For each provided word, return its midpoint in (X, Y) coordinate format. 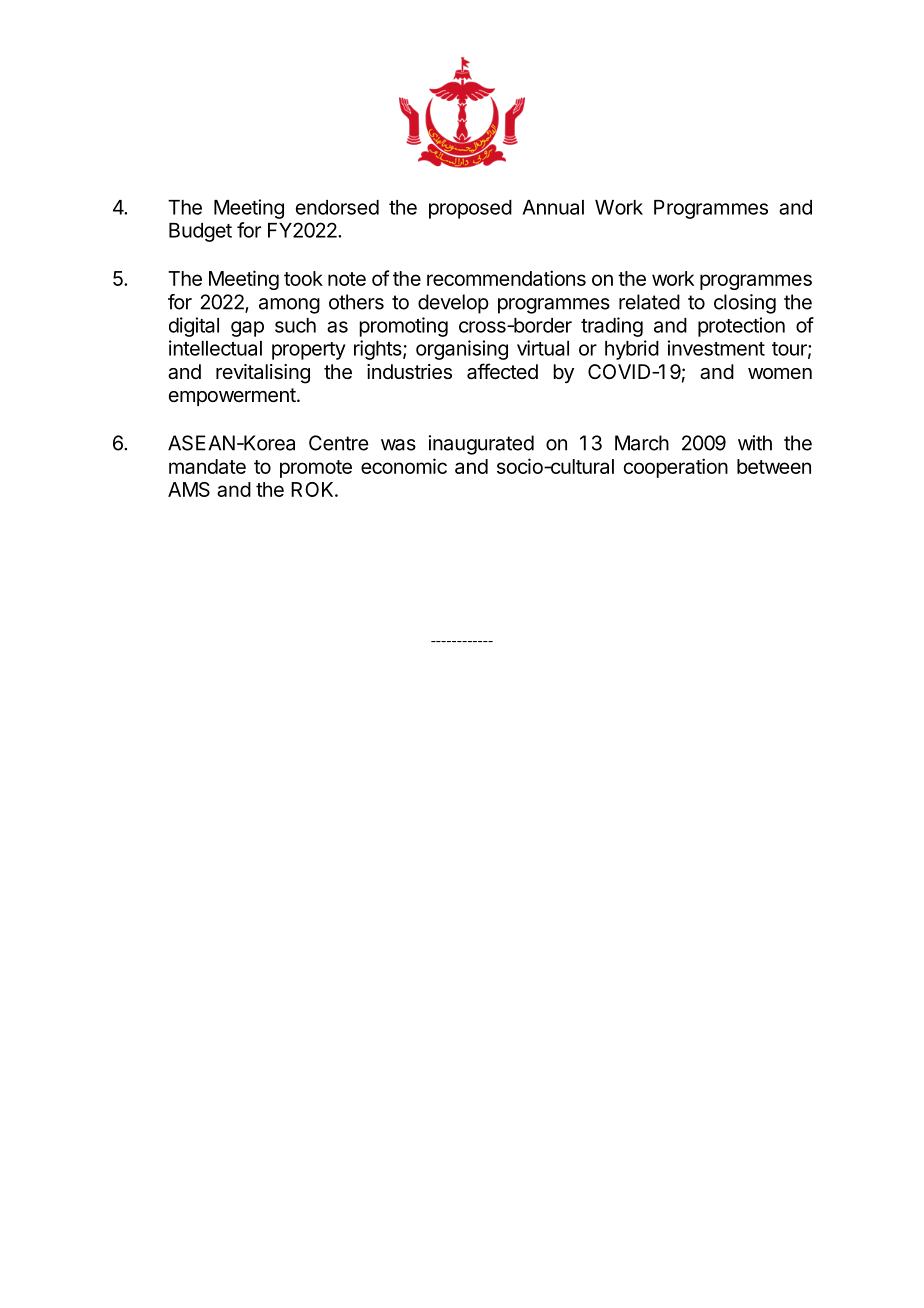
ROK (313, 489)
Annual (553, 207)
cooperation (675, 468)
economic (404, 466)
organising (462, 350)
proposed (470, 209)
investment (716, 348)
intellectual (215, 348)
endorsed (337, 207)
